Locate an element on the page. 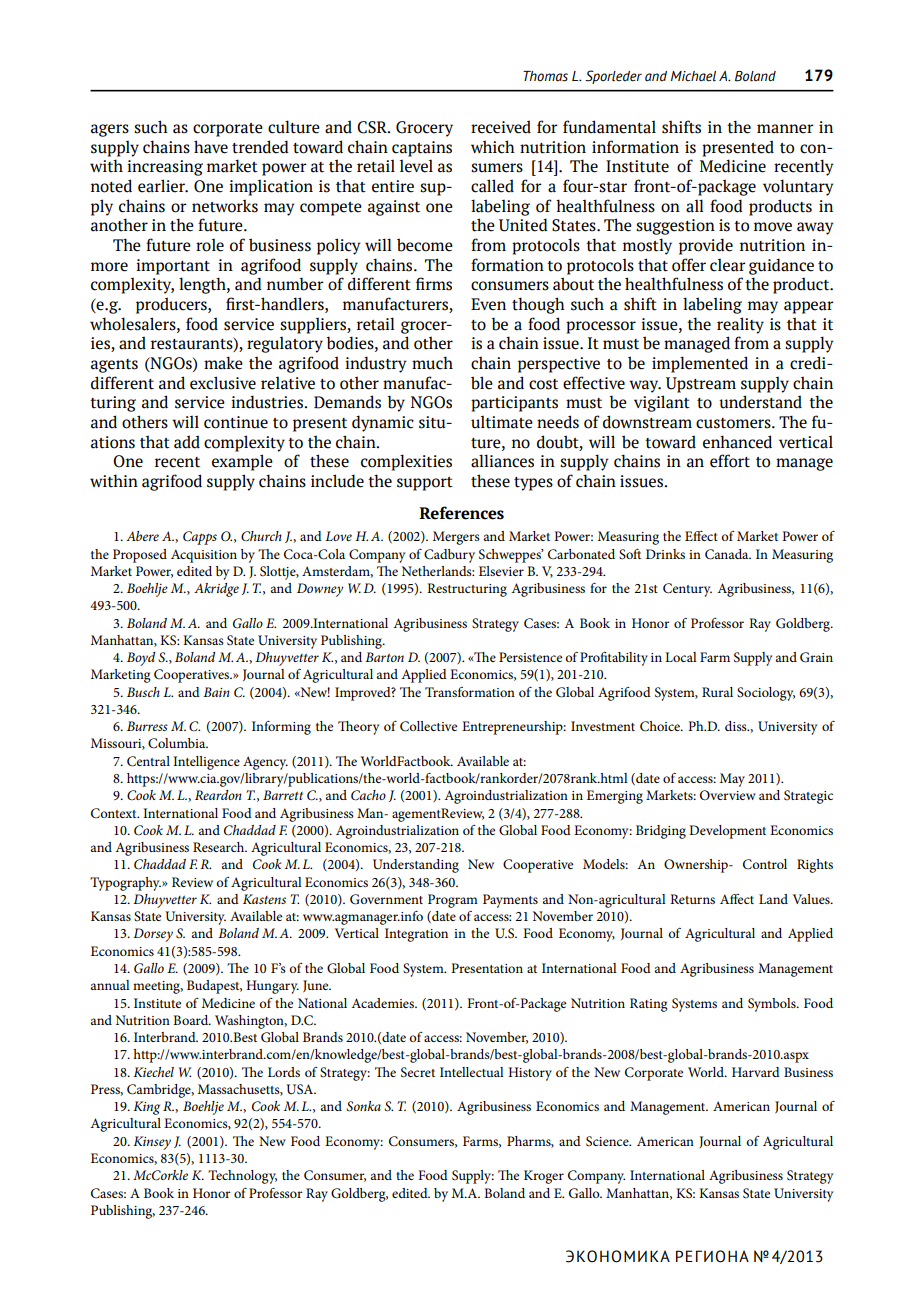 The image size is (924, 1310). Kinsey is located at coordinates (152, 1143).
